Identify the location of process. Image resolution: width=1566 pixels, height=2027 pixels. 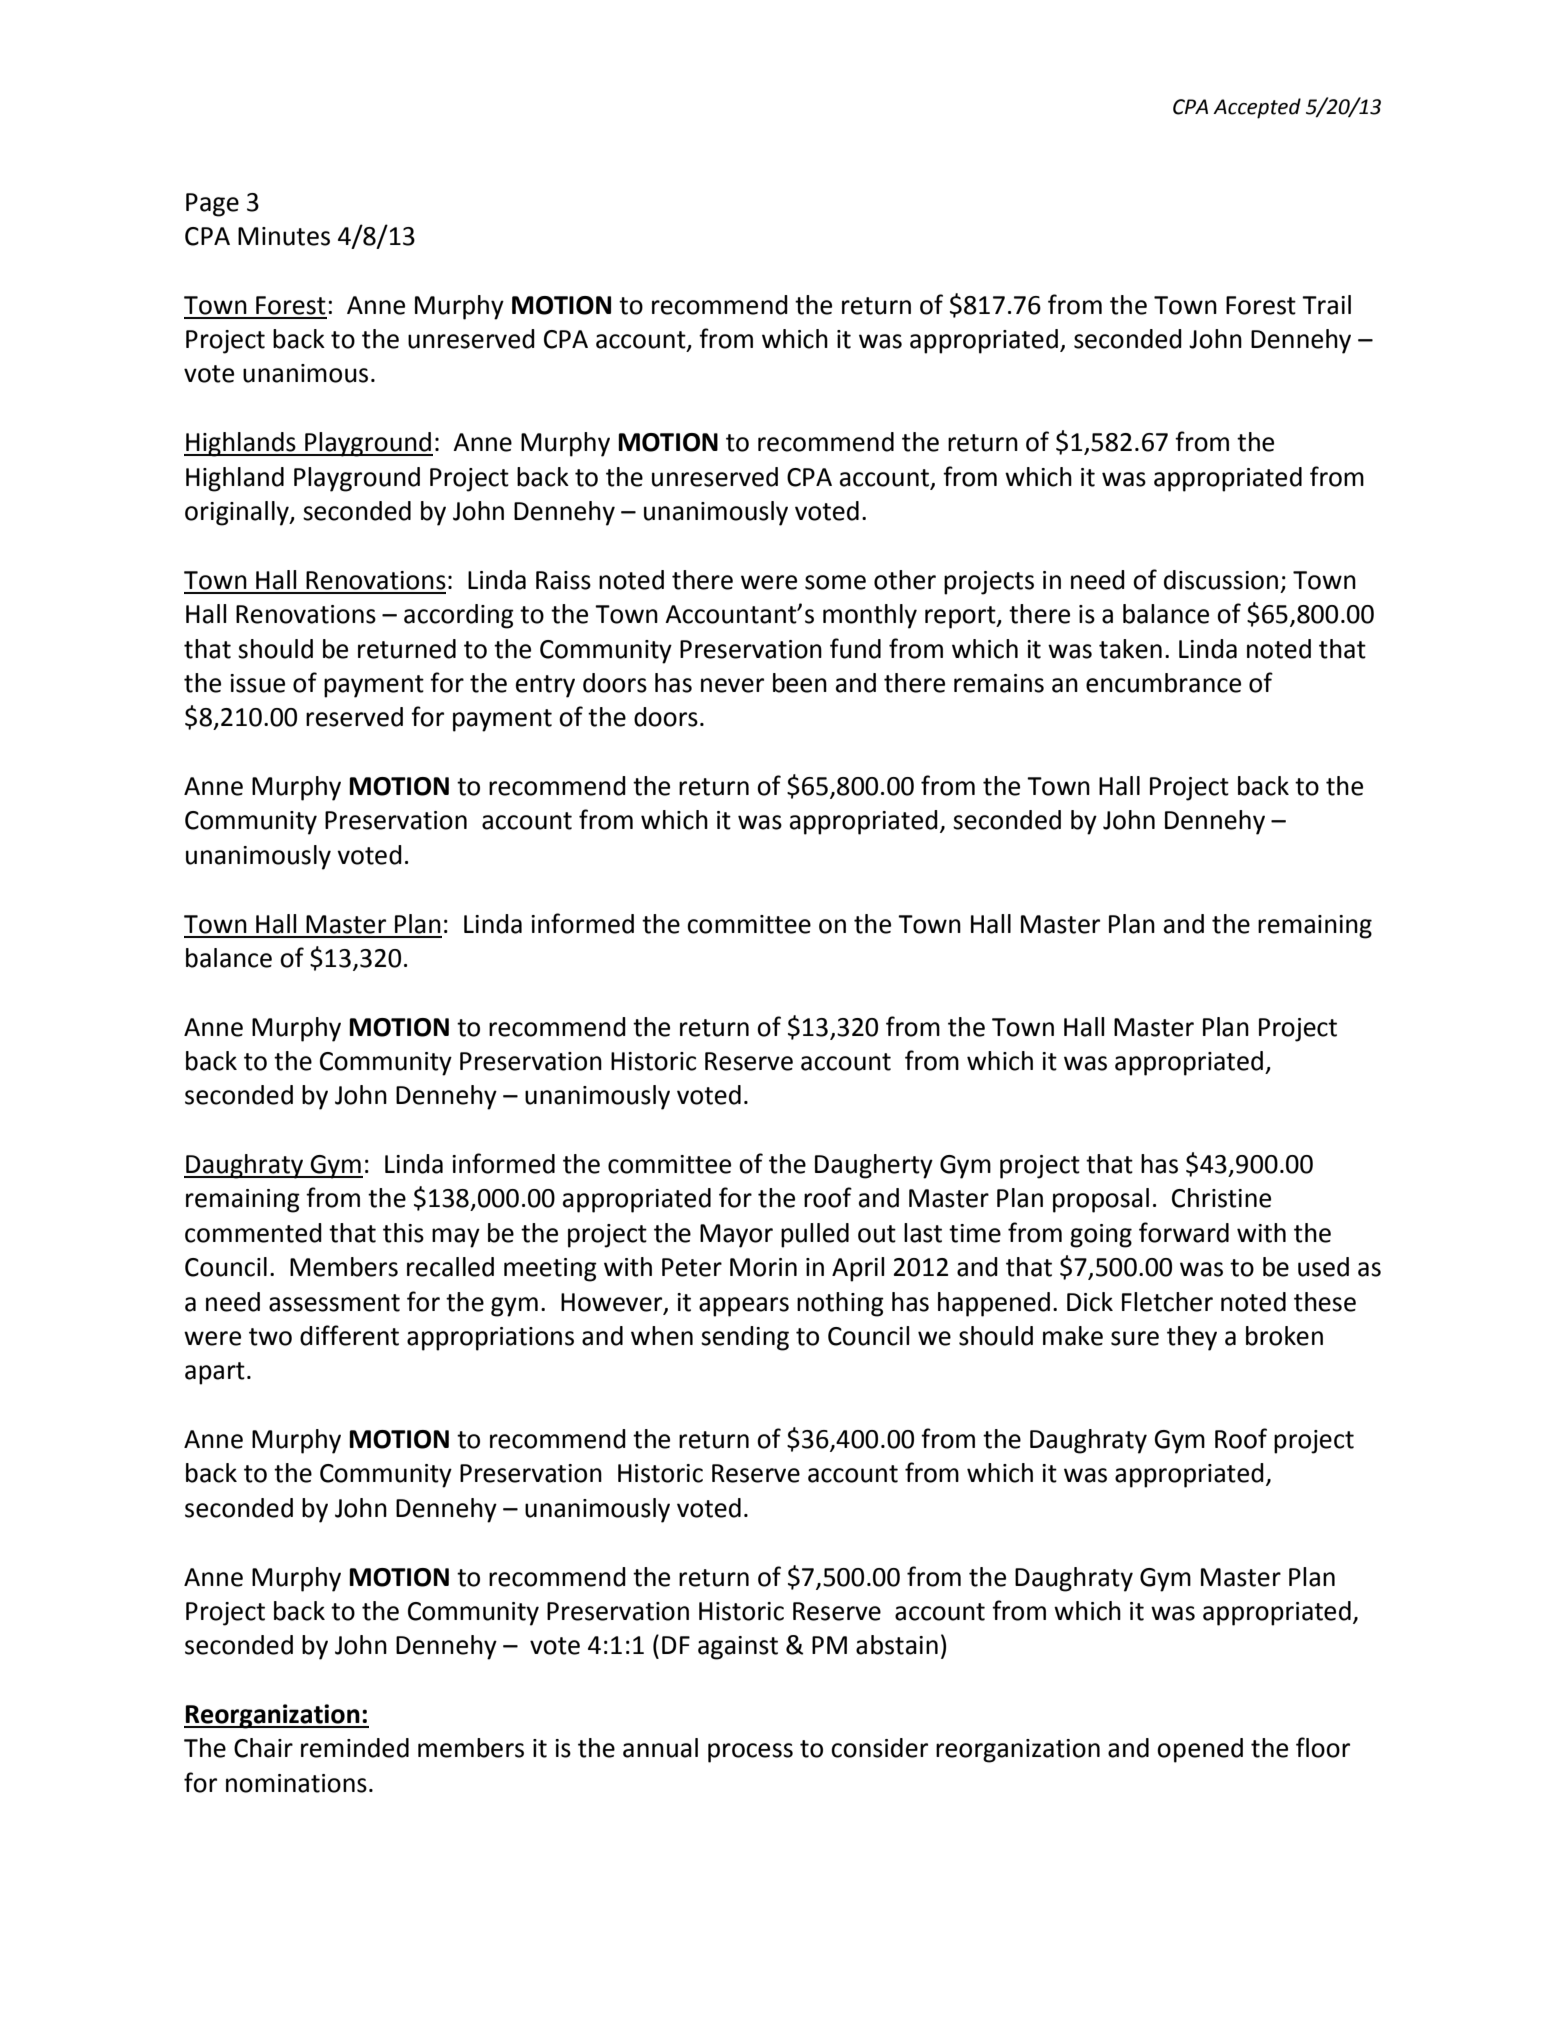
(750, 1753).
